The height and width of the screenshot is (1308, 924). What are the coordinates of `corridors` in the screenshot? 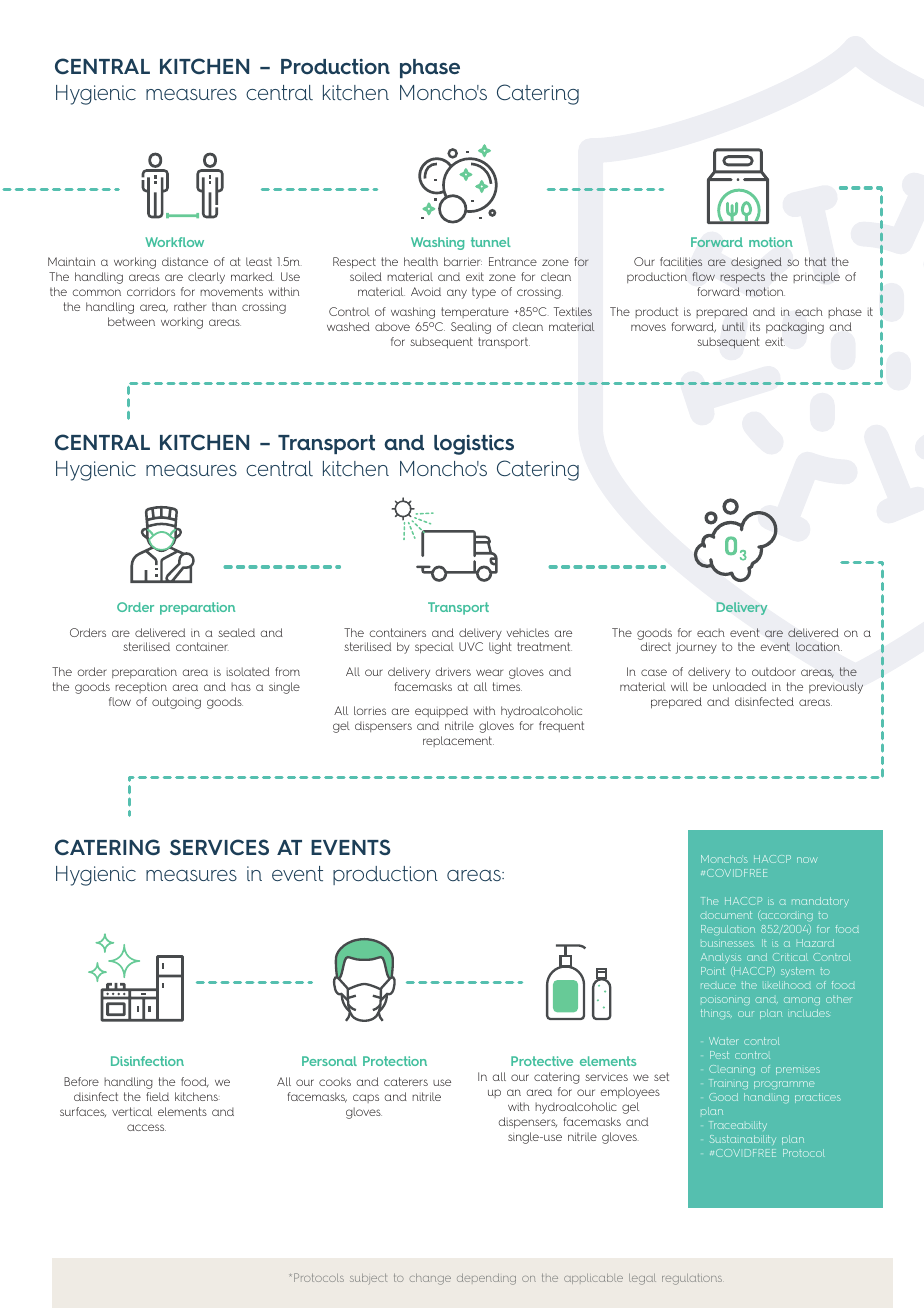 It's located at (151, 291).
